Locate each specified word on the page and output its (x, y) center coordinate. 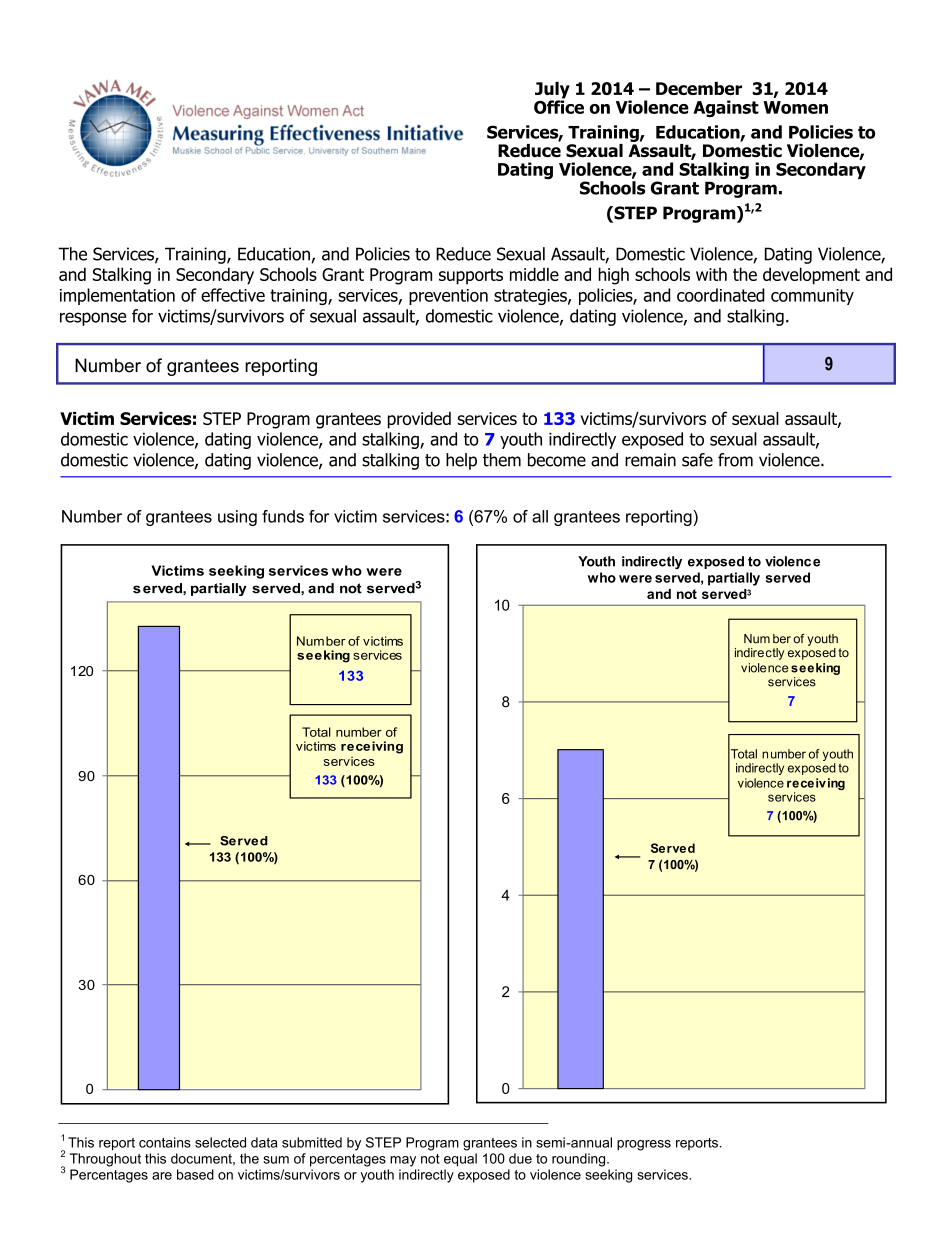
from (735, 460)
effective (233, 295)
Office (559, 106)
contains (165, 1142)
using (237, 518)
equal (460, 1160)
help (461, 461)
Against (726, 108)
